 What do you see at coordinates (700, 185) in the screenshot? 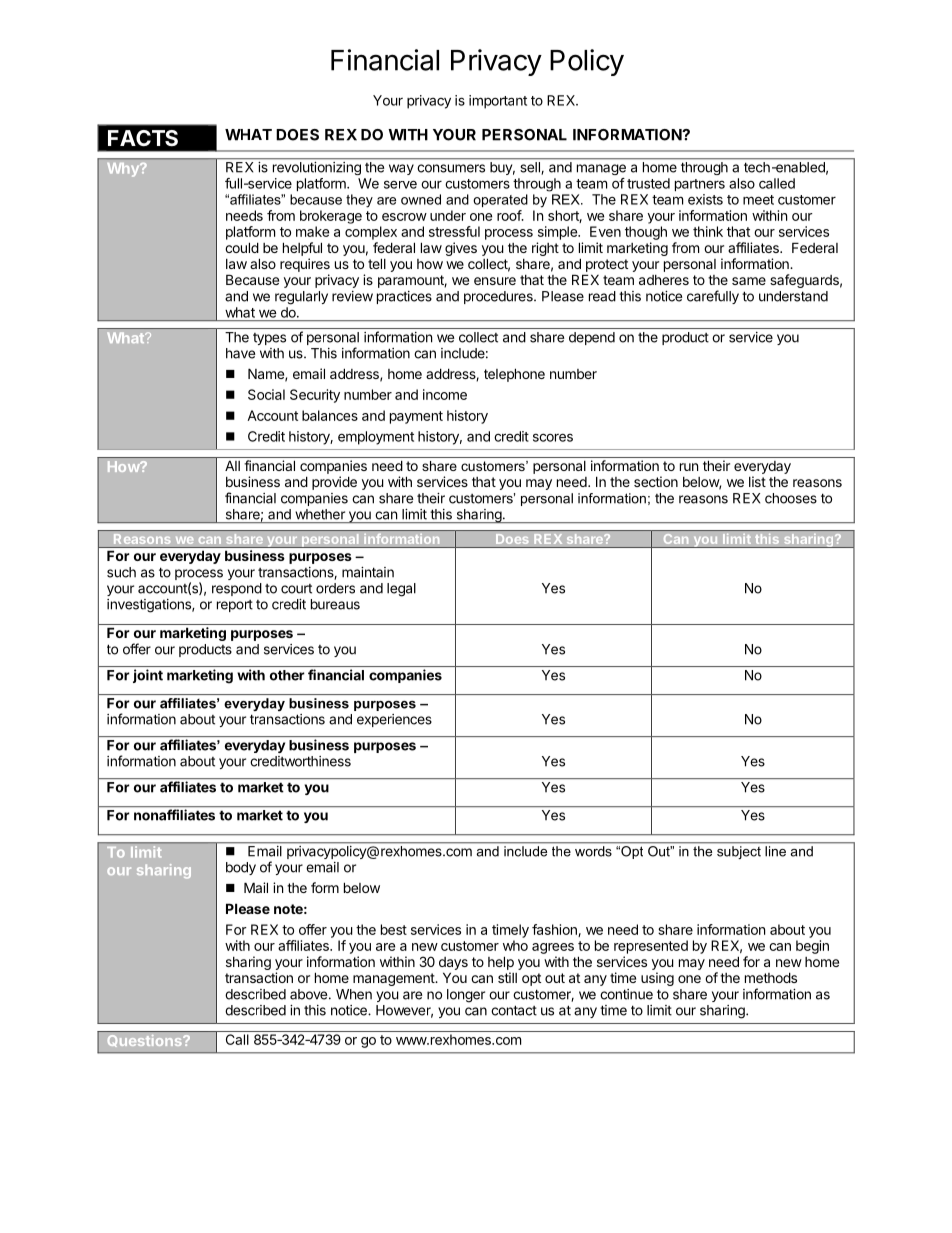
I see `partners` at bounding box center [700, 185].
